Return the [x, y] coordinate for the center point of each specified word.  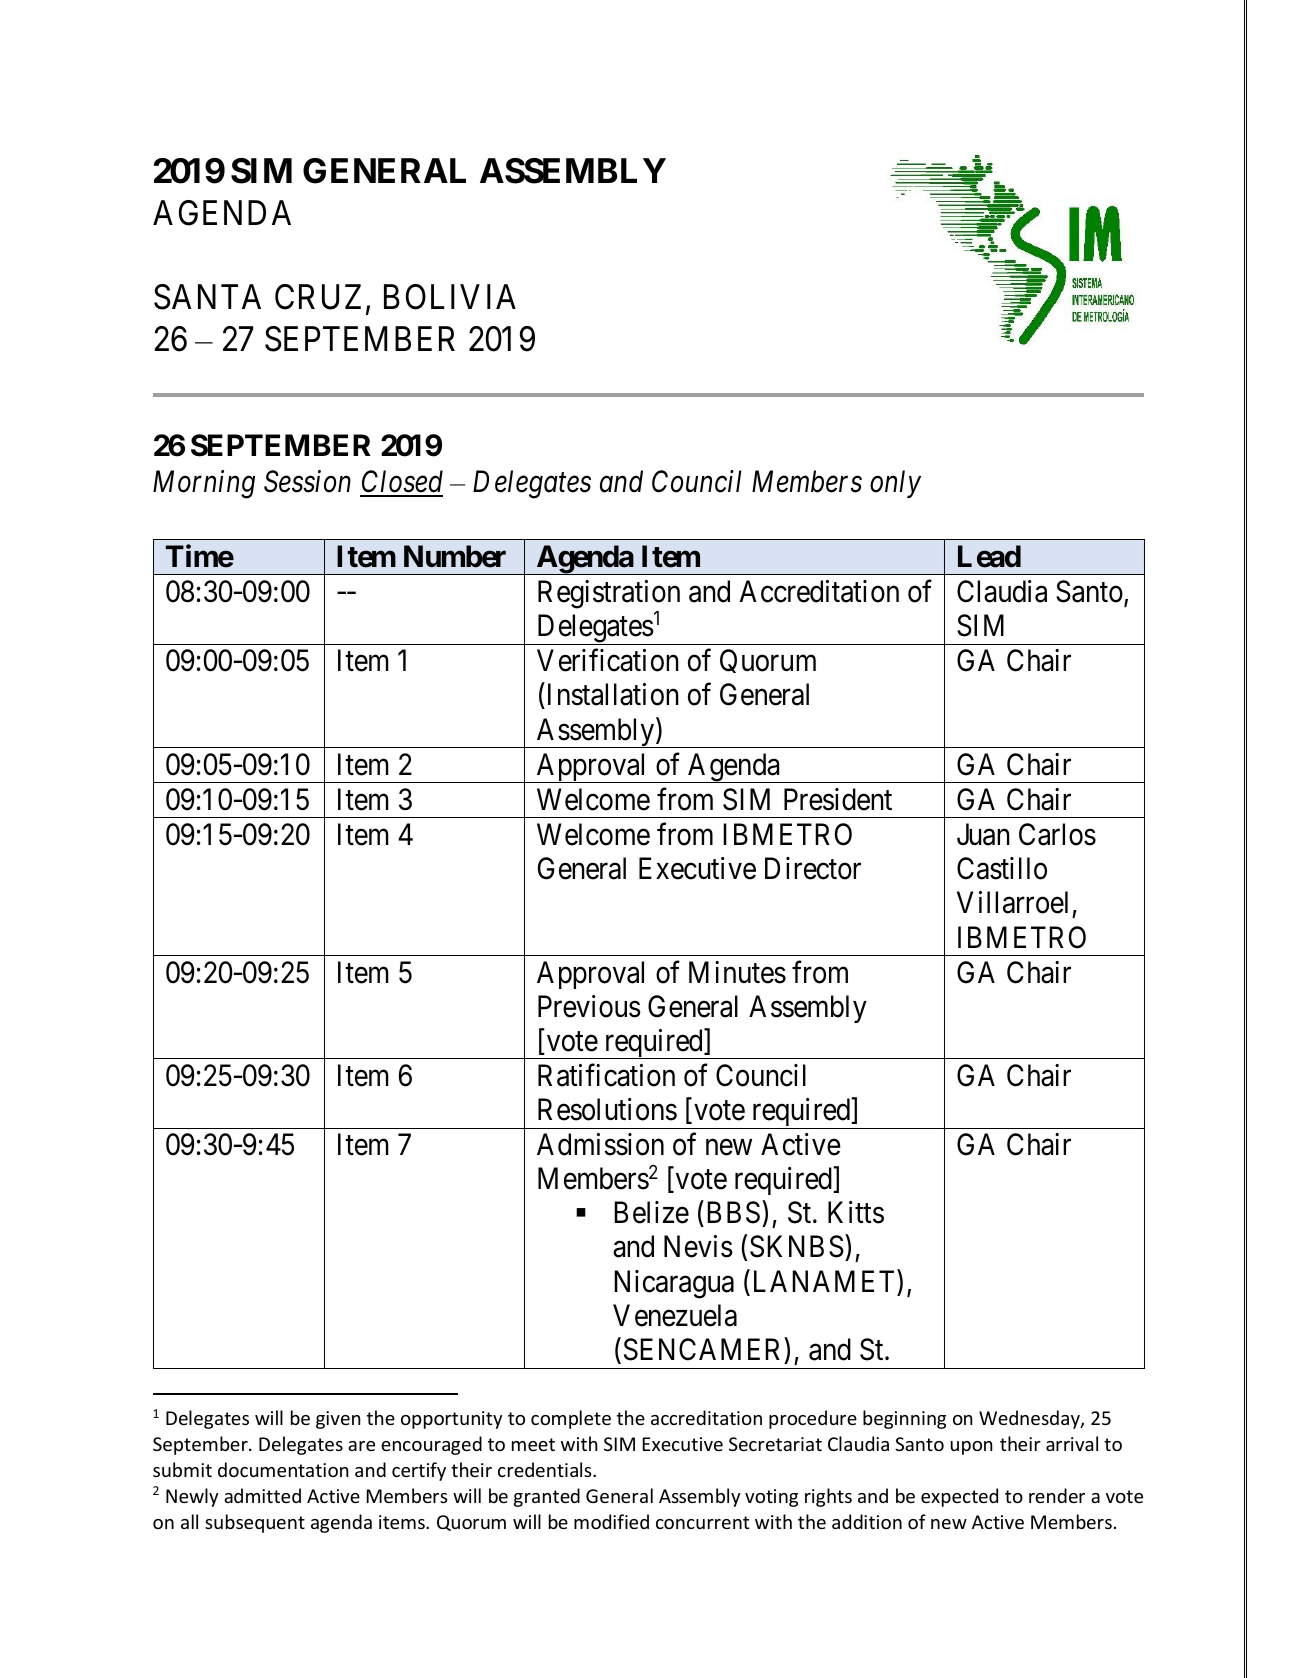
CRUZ [321, 298]
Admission [600, 1144]
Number [455, 556]
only [895, 484]
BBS [733, 1212]
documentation [283, 1469]
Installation [611, 696]
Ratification [606, 1075]
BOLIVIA [450, 297]
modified [611, 1521]
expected [959, 1497]
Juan [983, 834]
